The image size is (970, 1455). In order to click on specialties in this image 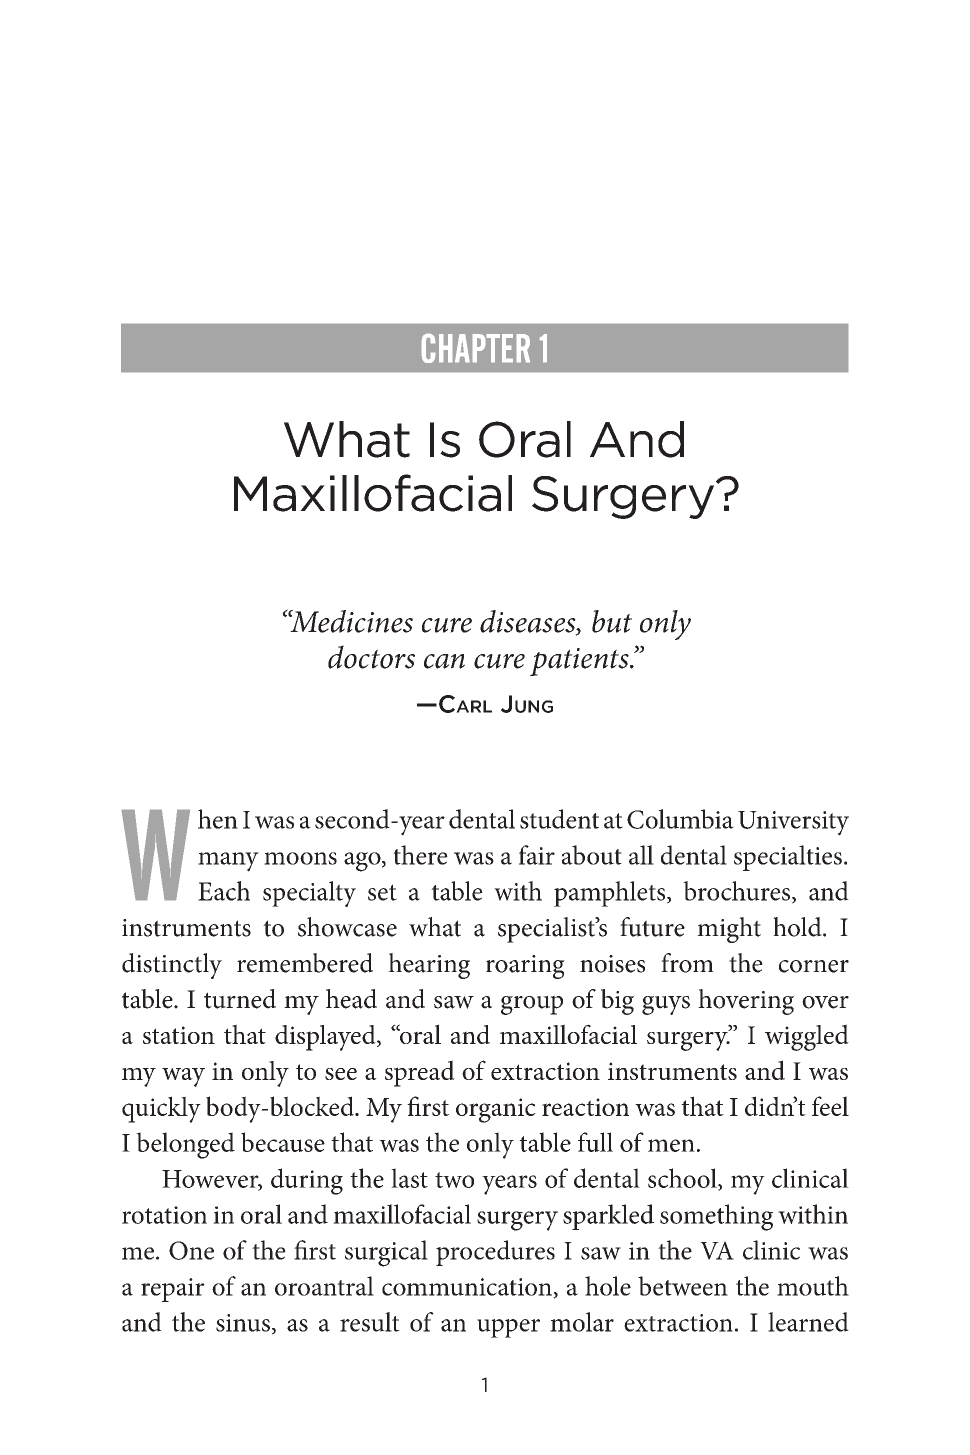, I will do `click(788, 858)`.
